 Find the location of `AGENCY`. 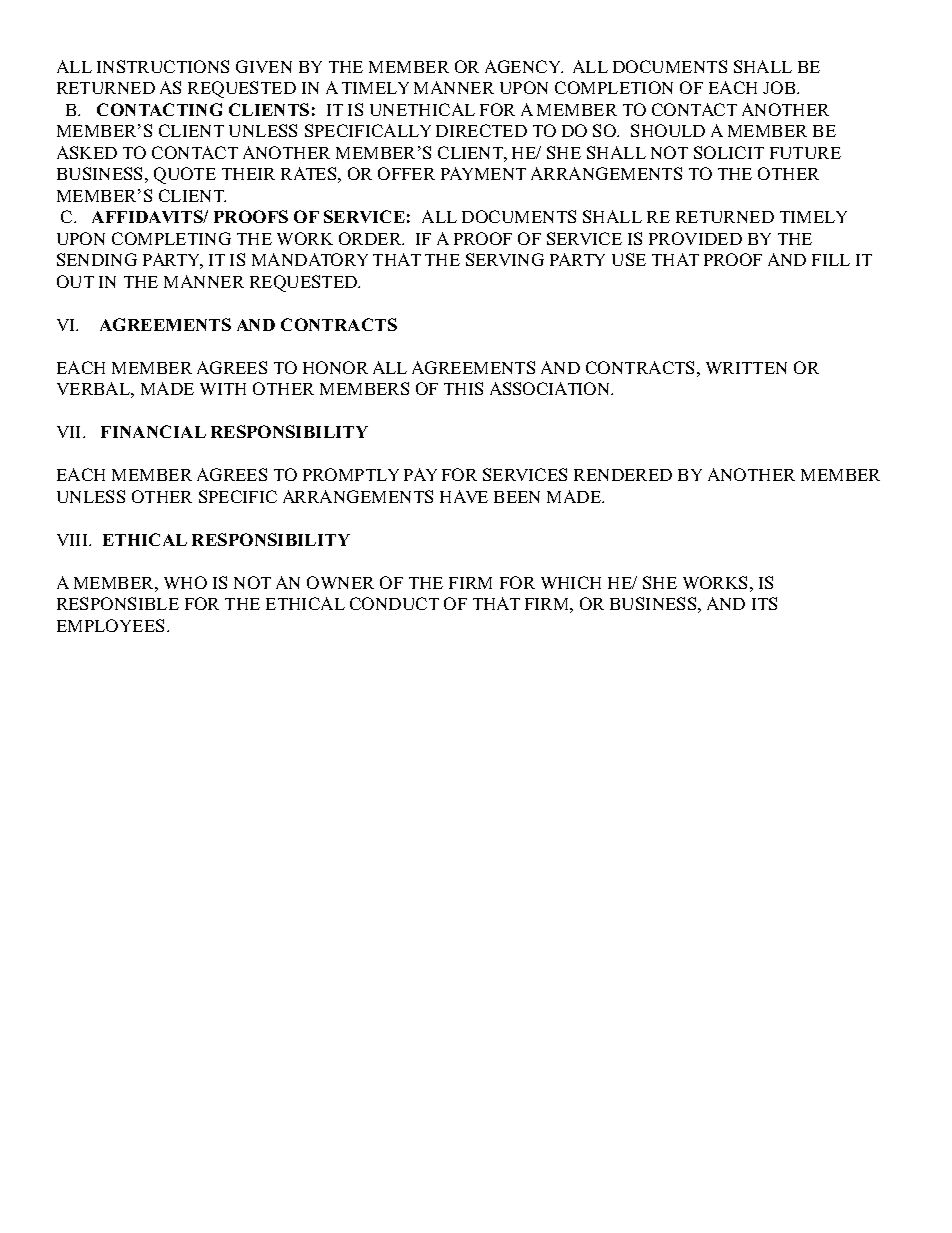

AGENCY is located at coordinates (524, 66).
